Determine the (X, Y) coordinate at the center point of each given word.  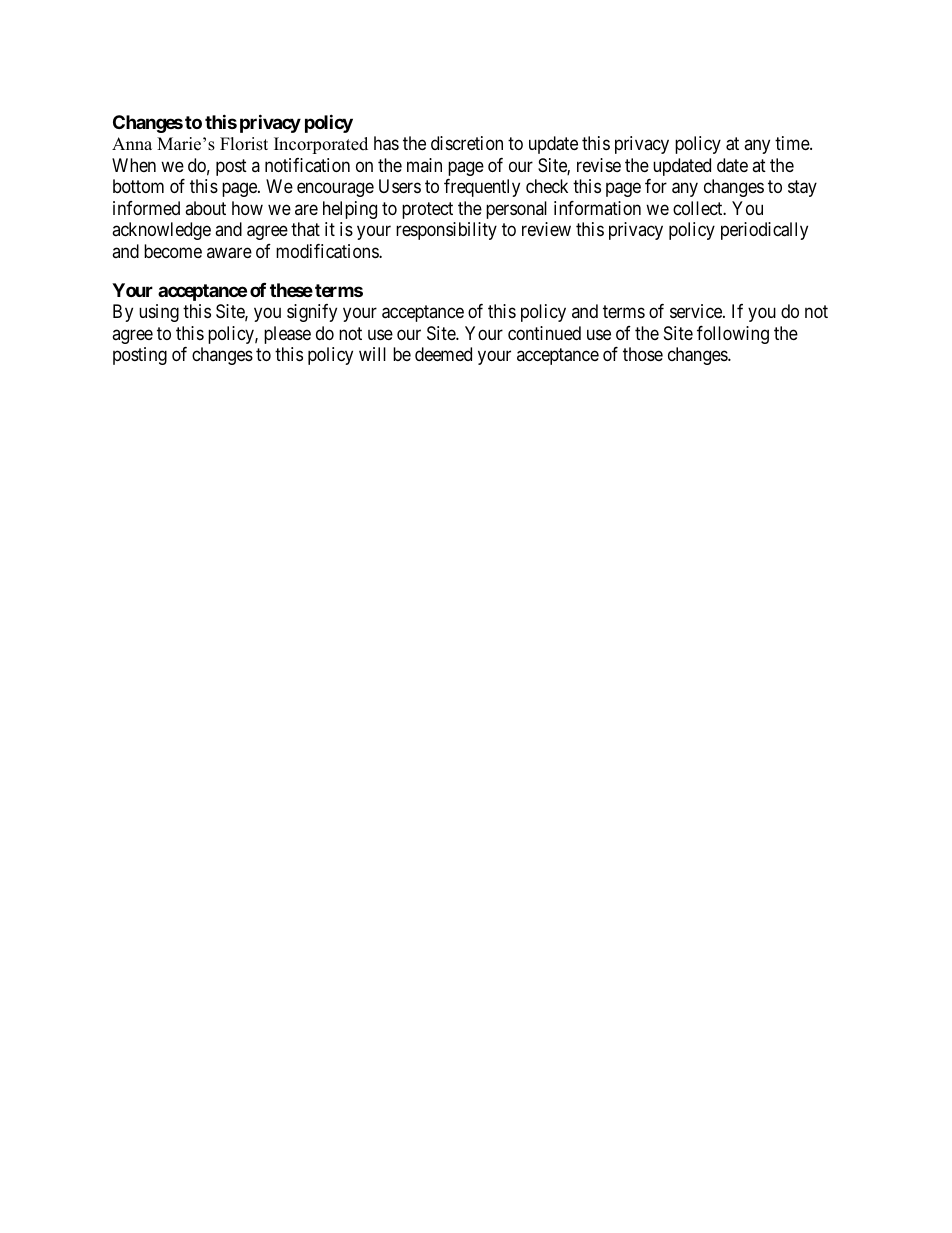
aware (229, 253)
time (793, 143)
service (697, 311)
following (733, 335)
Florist (244, 144)
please (287, 335)
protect (427, 210)
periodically (764, 231)
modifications (328, 251)
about (205, 208)
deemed (443, 354)
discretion (467, 143)
